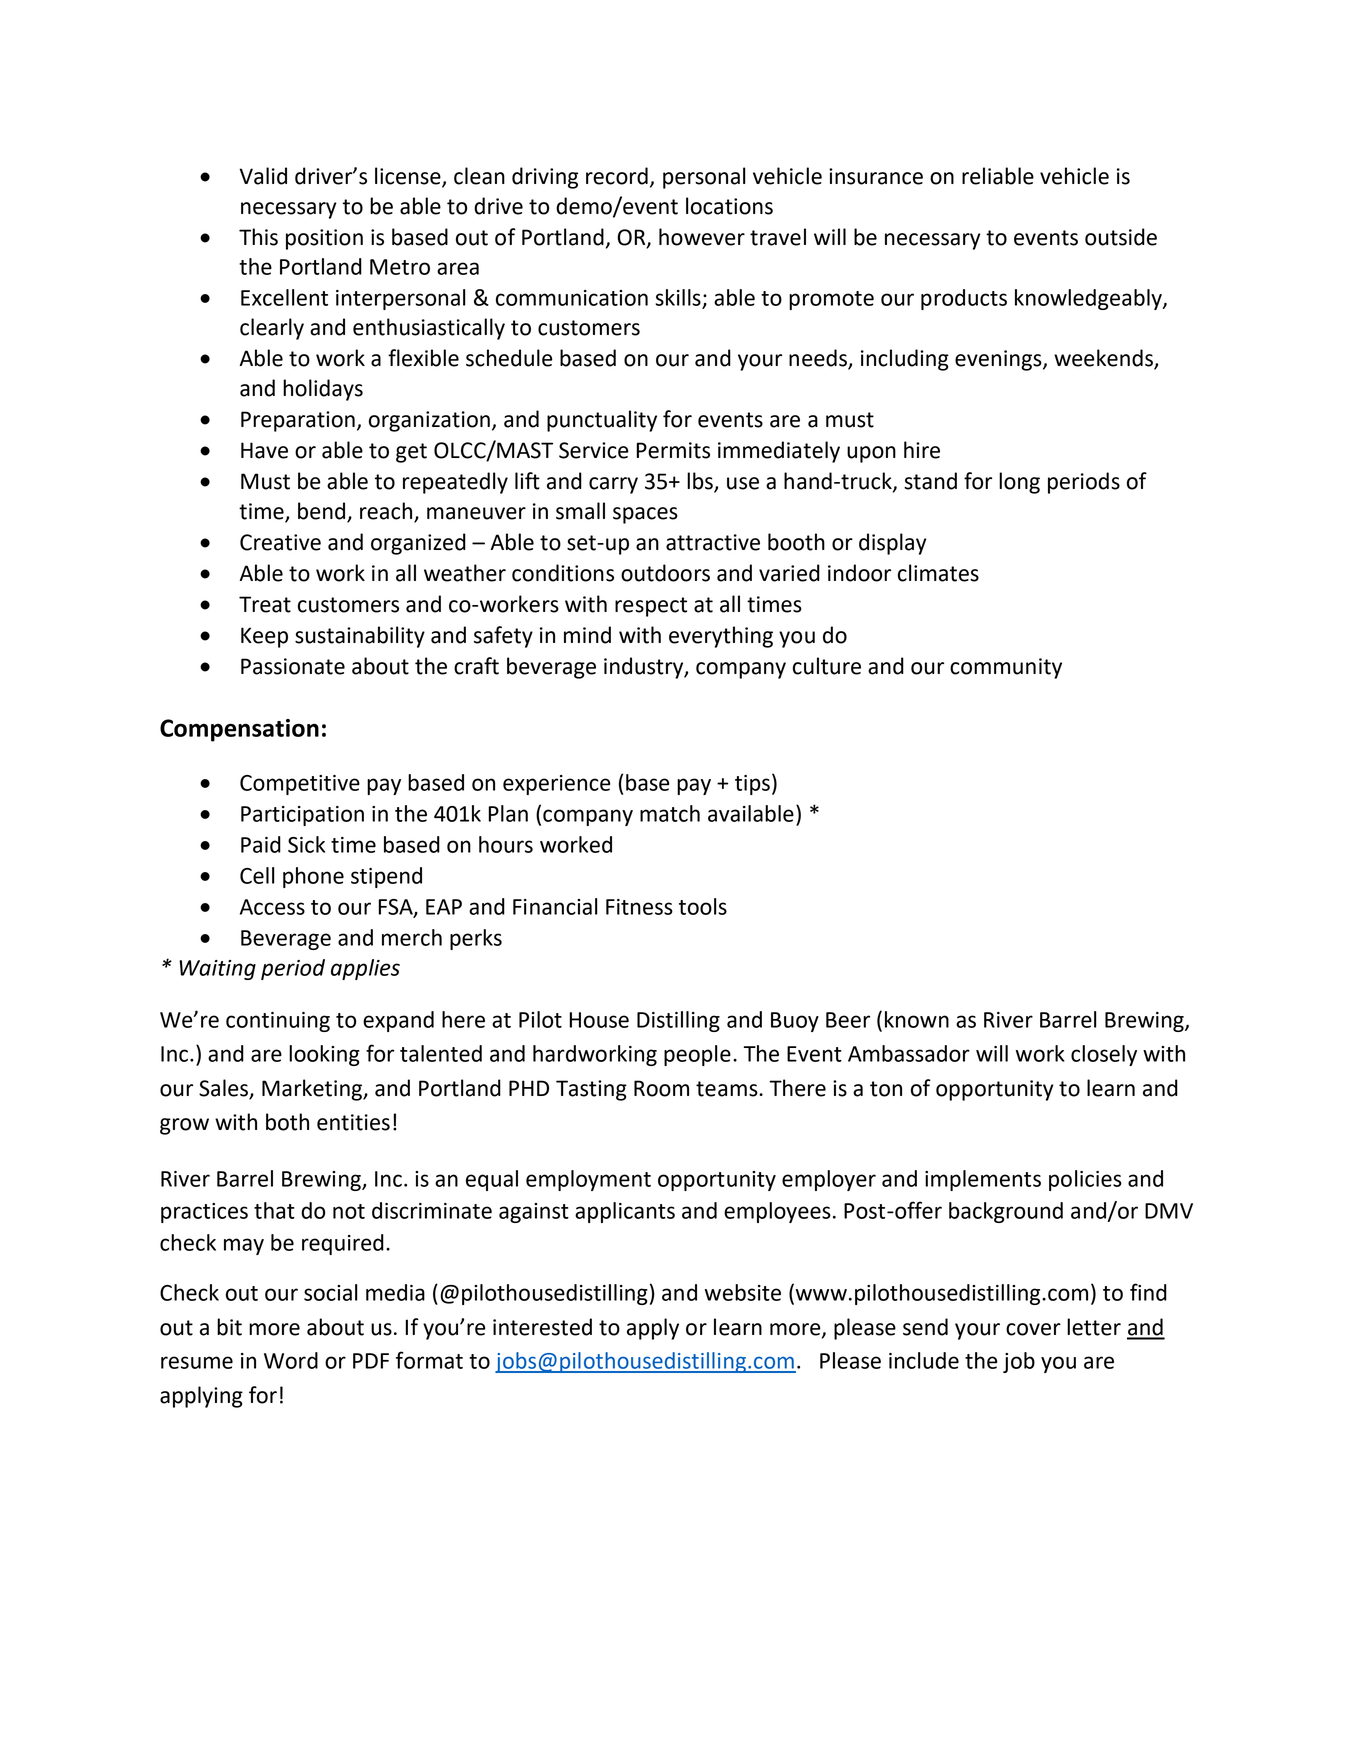 The width and height of the screenshot is (1356, 1754). Describe the element at coordinates (1121, 237) in the screenshot. I see `outside` at that location.
